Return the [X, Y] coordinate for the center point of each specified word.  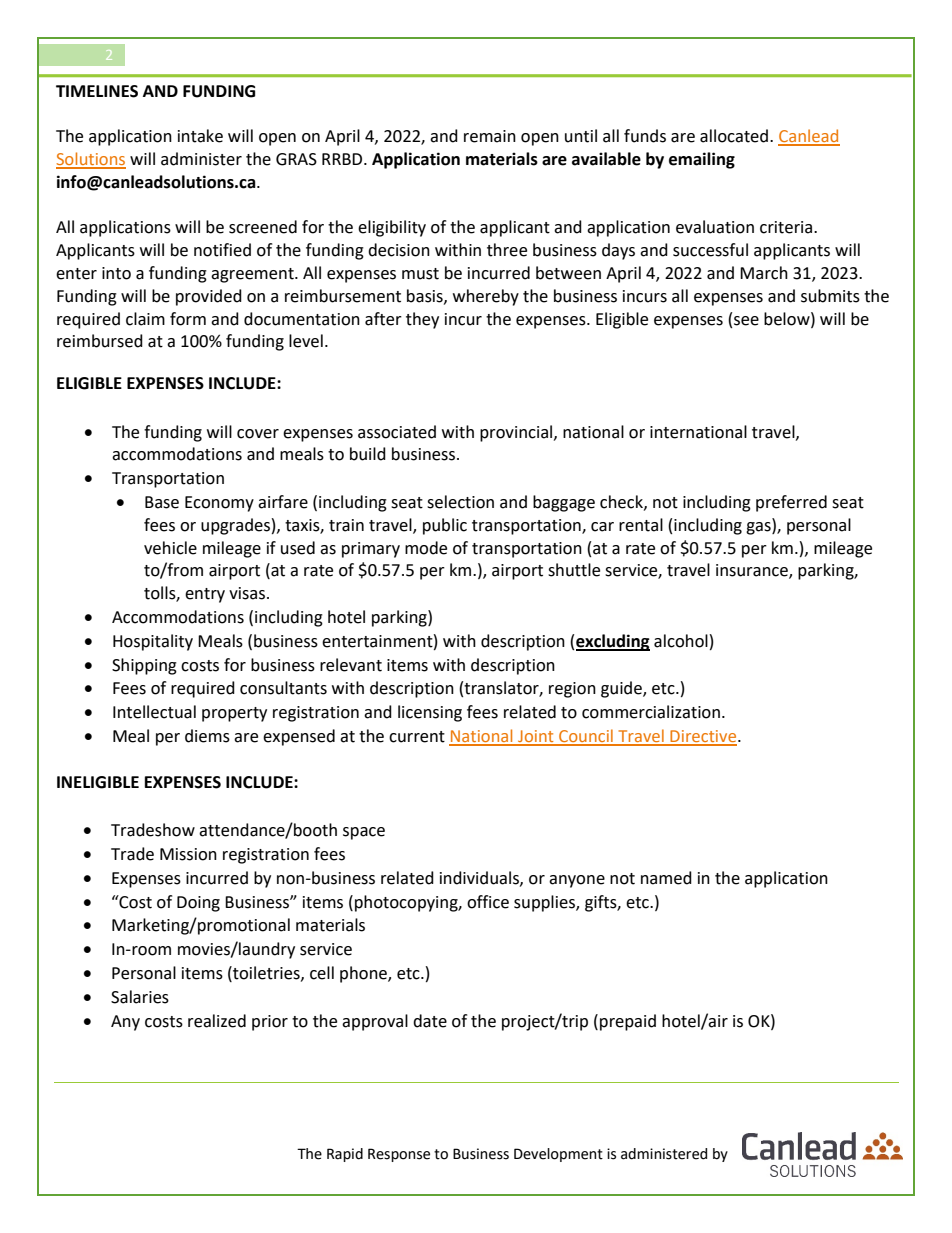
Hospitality [153, 642]
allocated [735, 136]
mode [426, 548]
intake [200, 136]
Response [399, 1155]
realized [217, 1021]
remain [490, 136]
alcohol [681, 641]
